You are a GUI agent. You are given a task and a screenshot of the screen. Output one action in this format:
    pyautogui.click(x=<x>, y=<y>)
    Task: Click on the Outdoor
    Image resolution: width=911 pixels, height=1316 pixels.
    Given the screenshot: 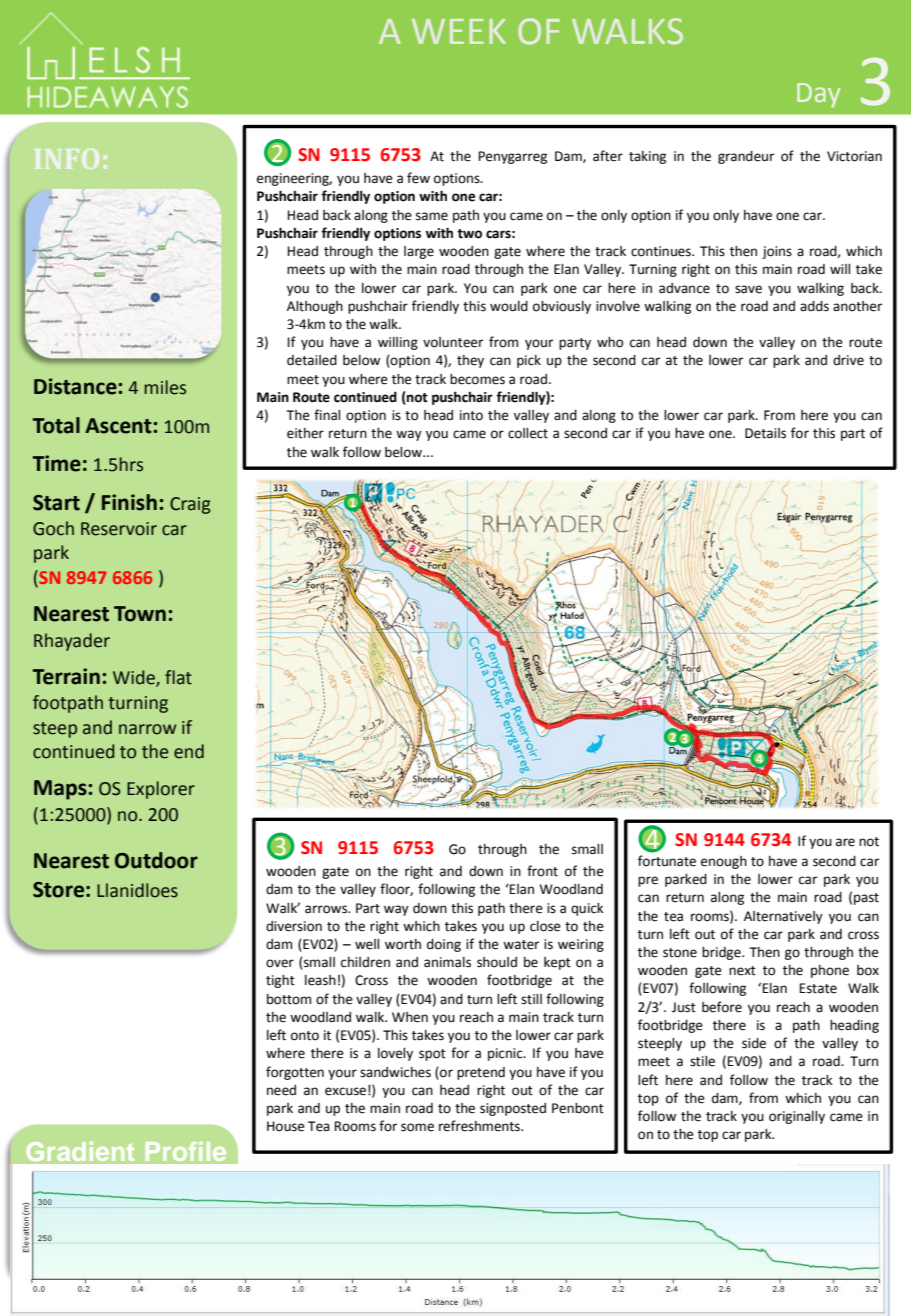 What is the action you would take?
    pyautogui.click(x=156, y=860)
